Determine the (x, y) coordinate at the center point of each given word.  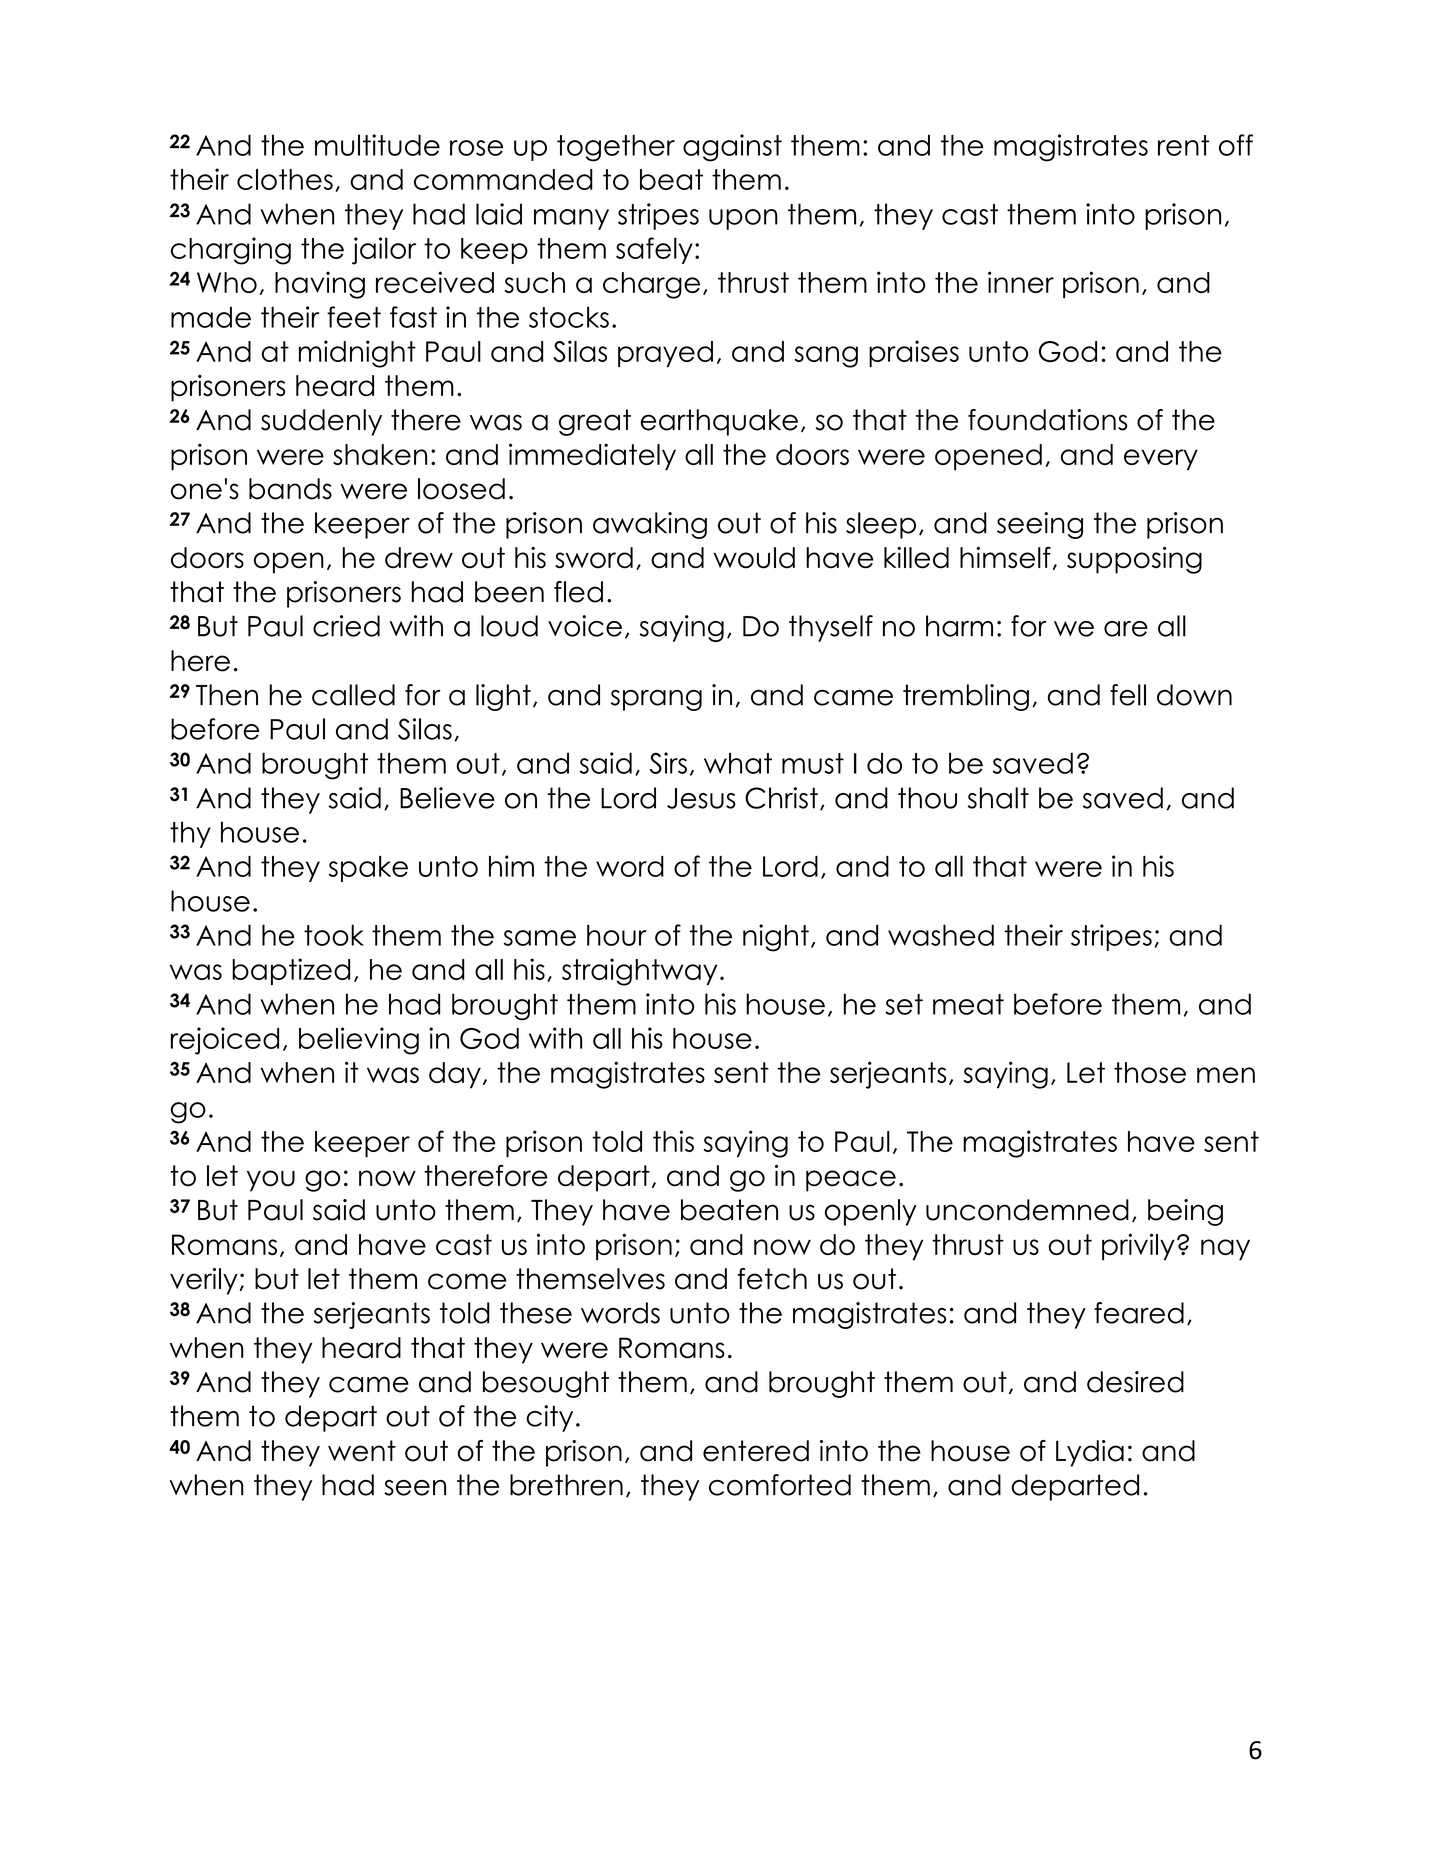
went (362, 1451)
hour (617, 935)
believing (359, 1041)
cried (346, 626)
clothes (285, 179)
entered (756, 1451)
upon (743, 219)
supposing (1134, 560)
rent (1183, 145)
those (1150, 1072)
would (754, 558)
